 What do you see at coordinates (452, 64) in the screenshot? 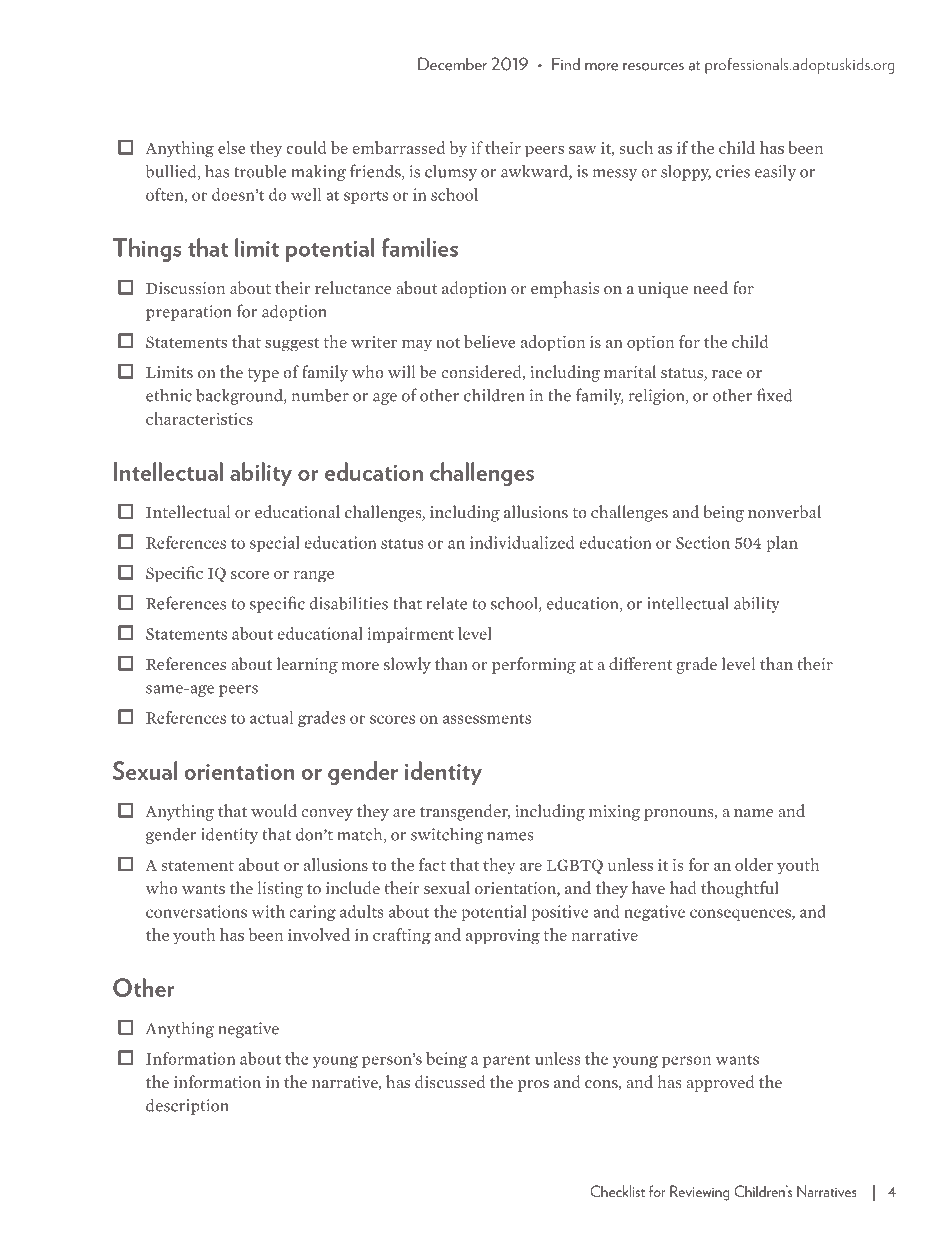
I see `December` at bounding box center [452, 64].
